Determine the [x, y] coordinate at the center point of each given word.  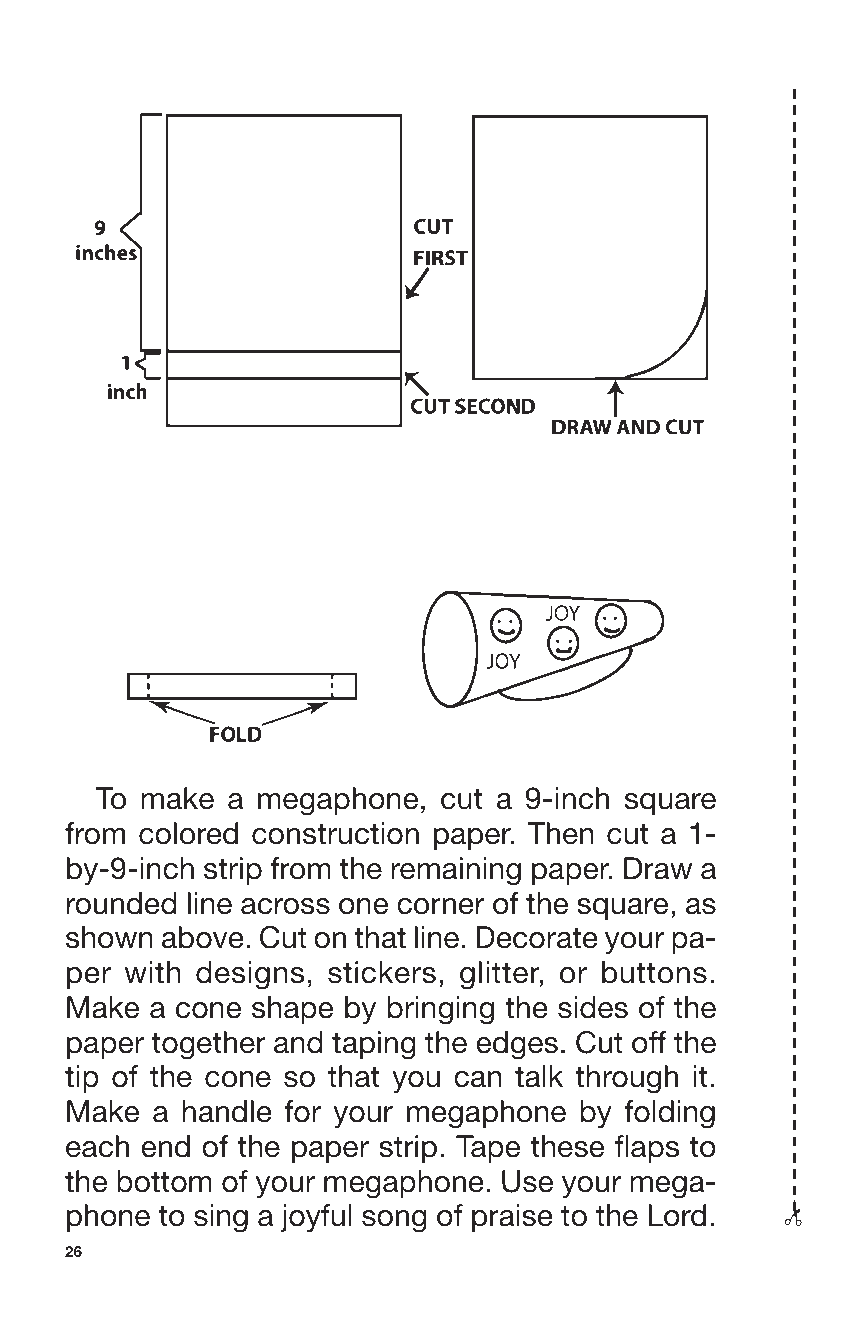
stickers [382, 972]
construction [335, 833]
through [626, 1079]
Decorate [537, 937]
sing [221, 1218]
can [478, 1079]
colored [188, 833]
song [394, 1221]
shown [109, 937]
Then [560, 833]
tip [82, 1079]
